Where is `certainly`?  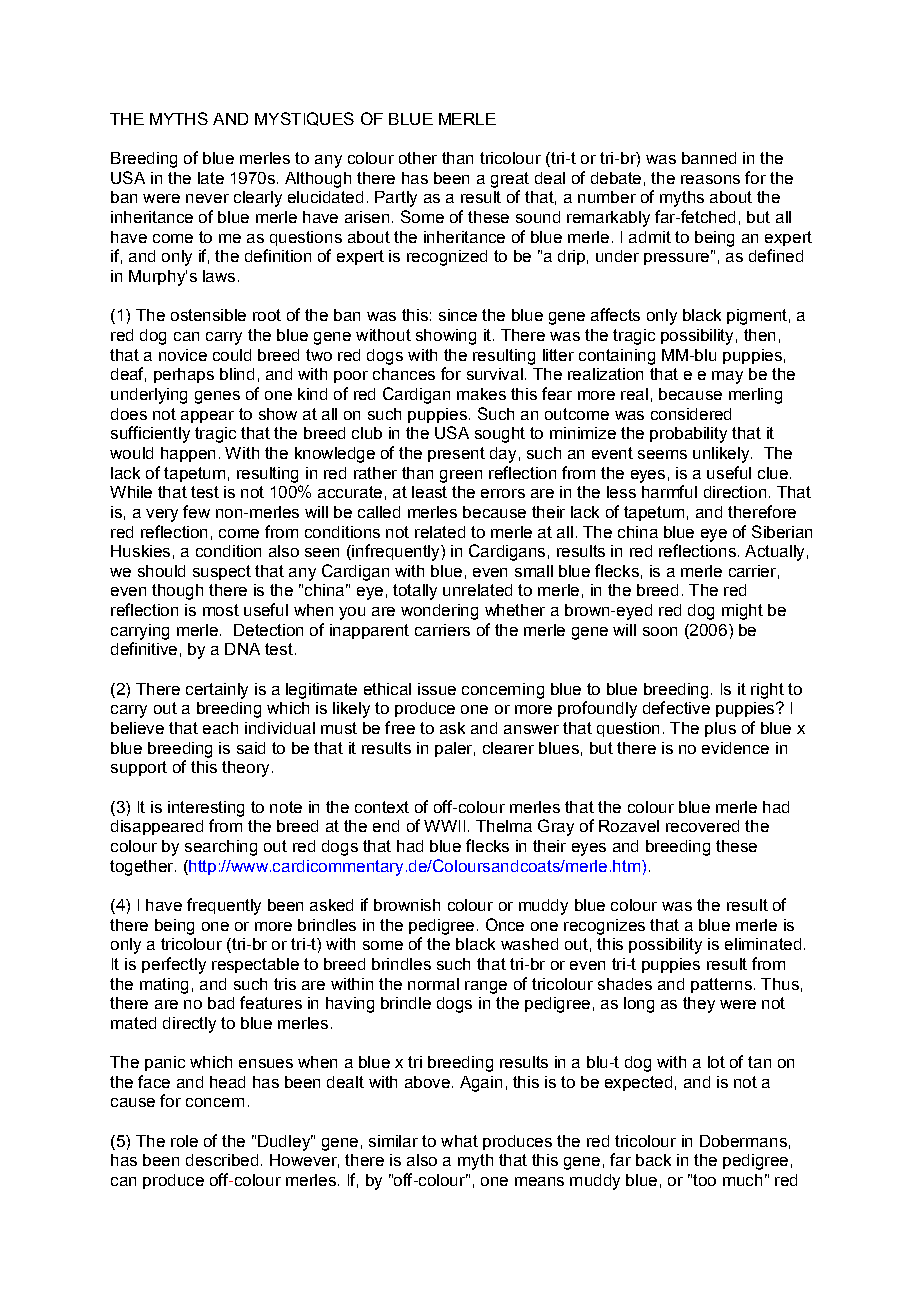 certainly is located at coordinates (217, 691).
